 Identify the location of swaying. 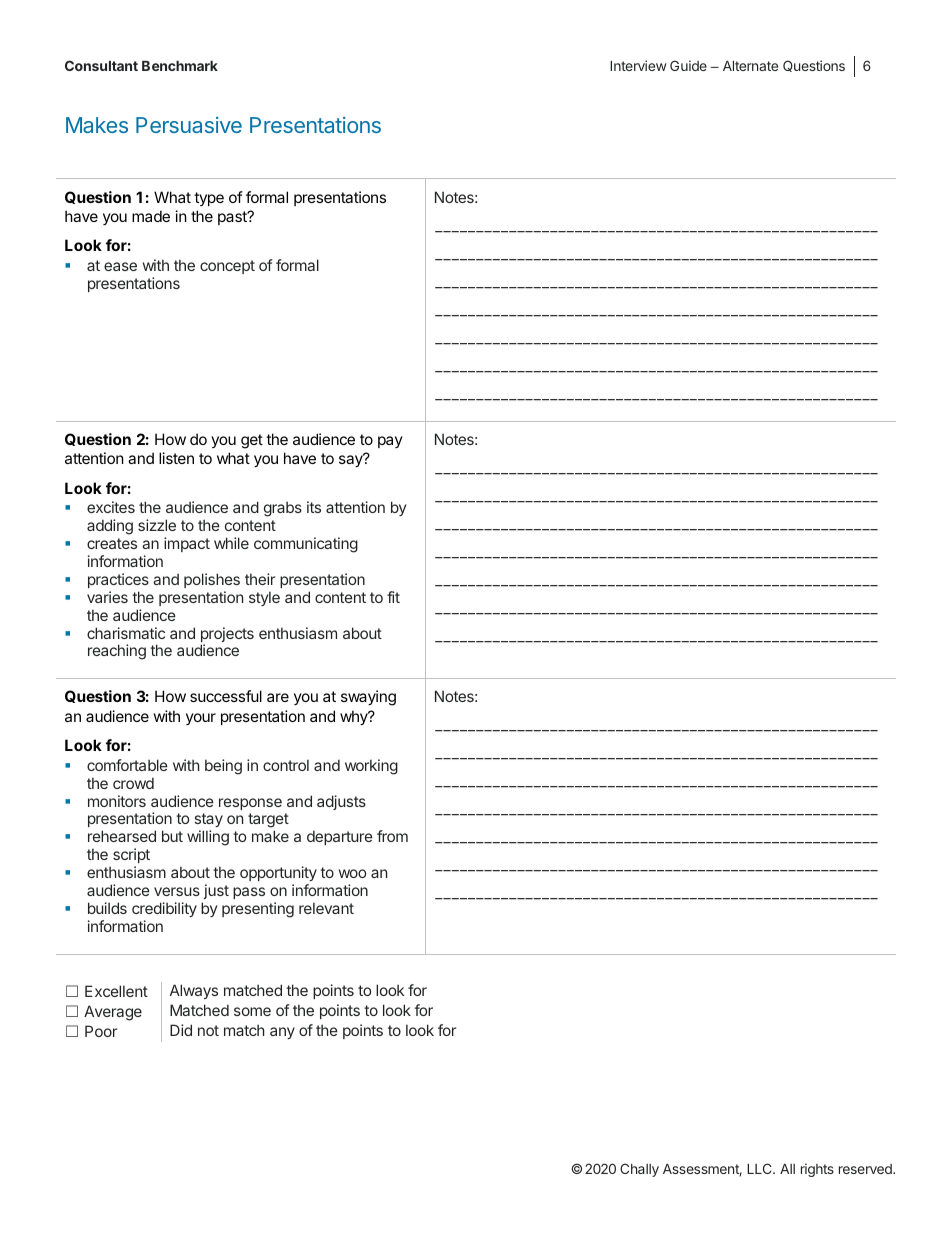
(368, 698).
